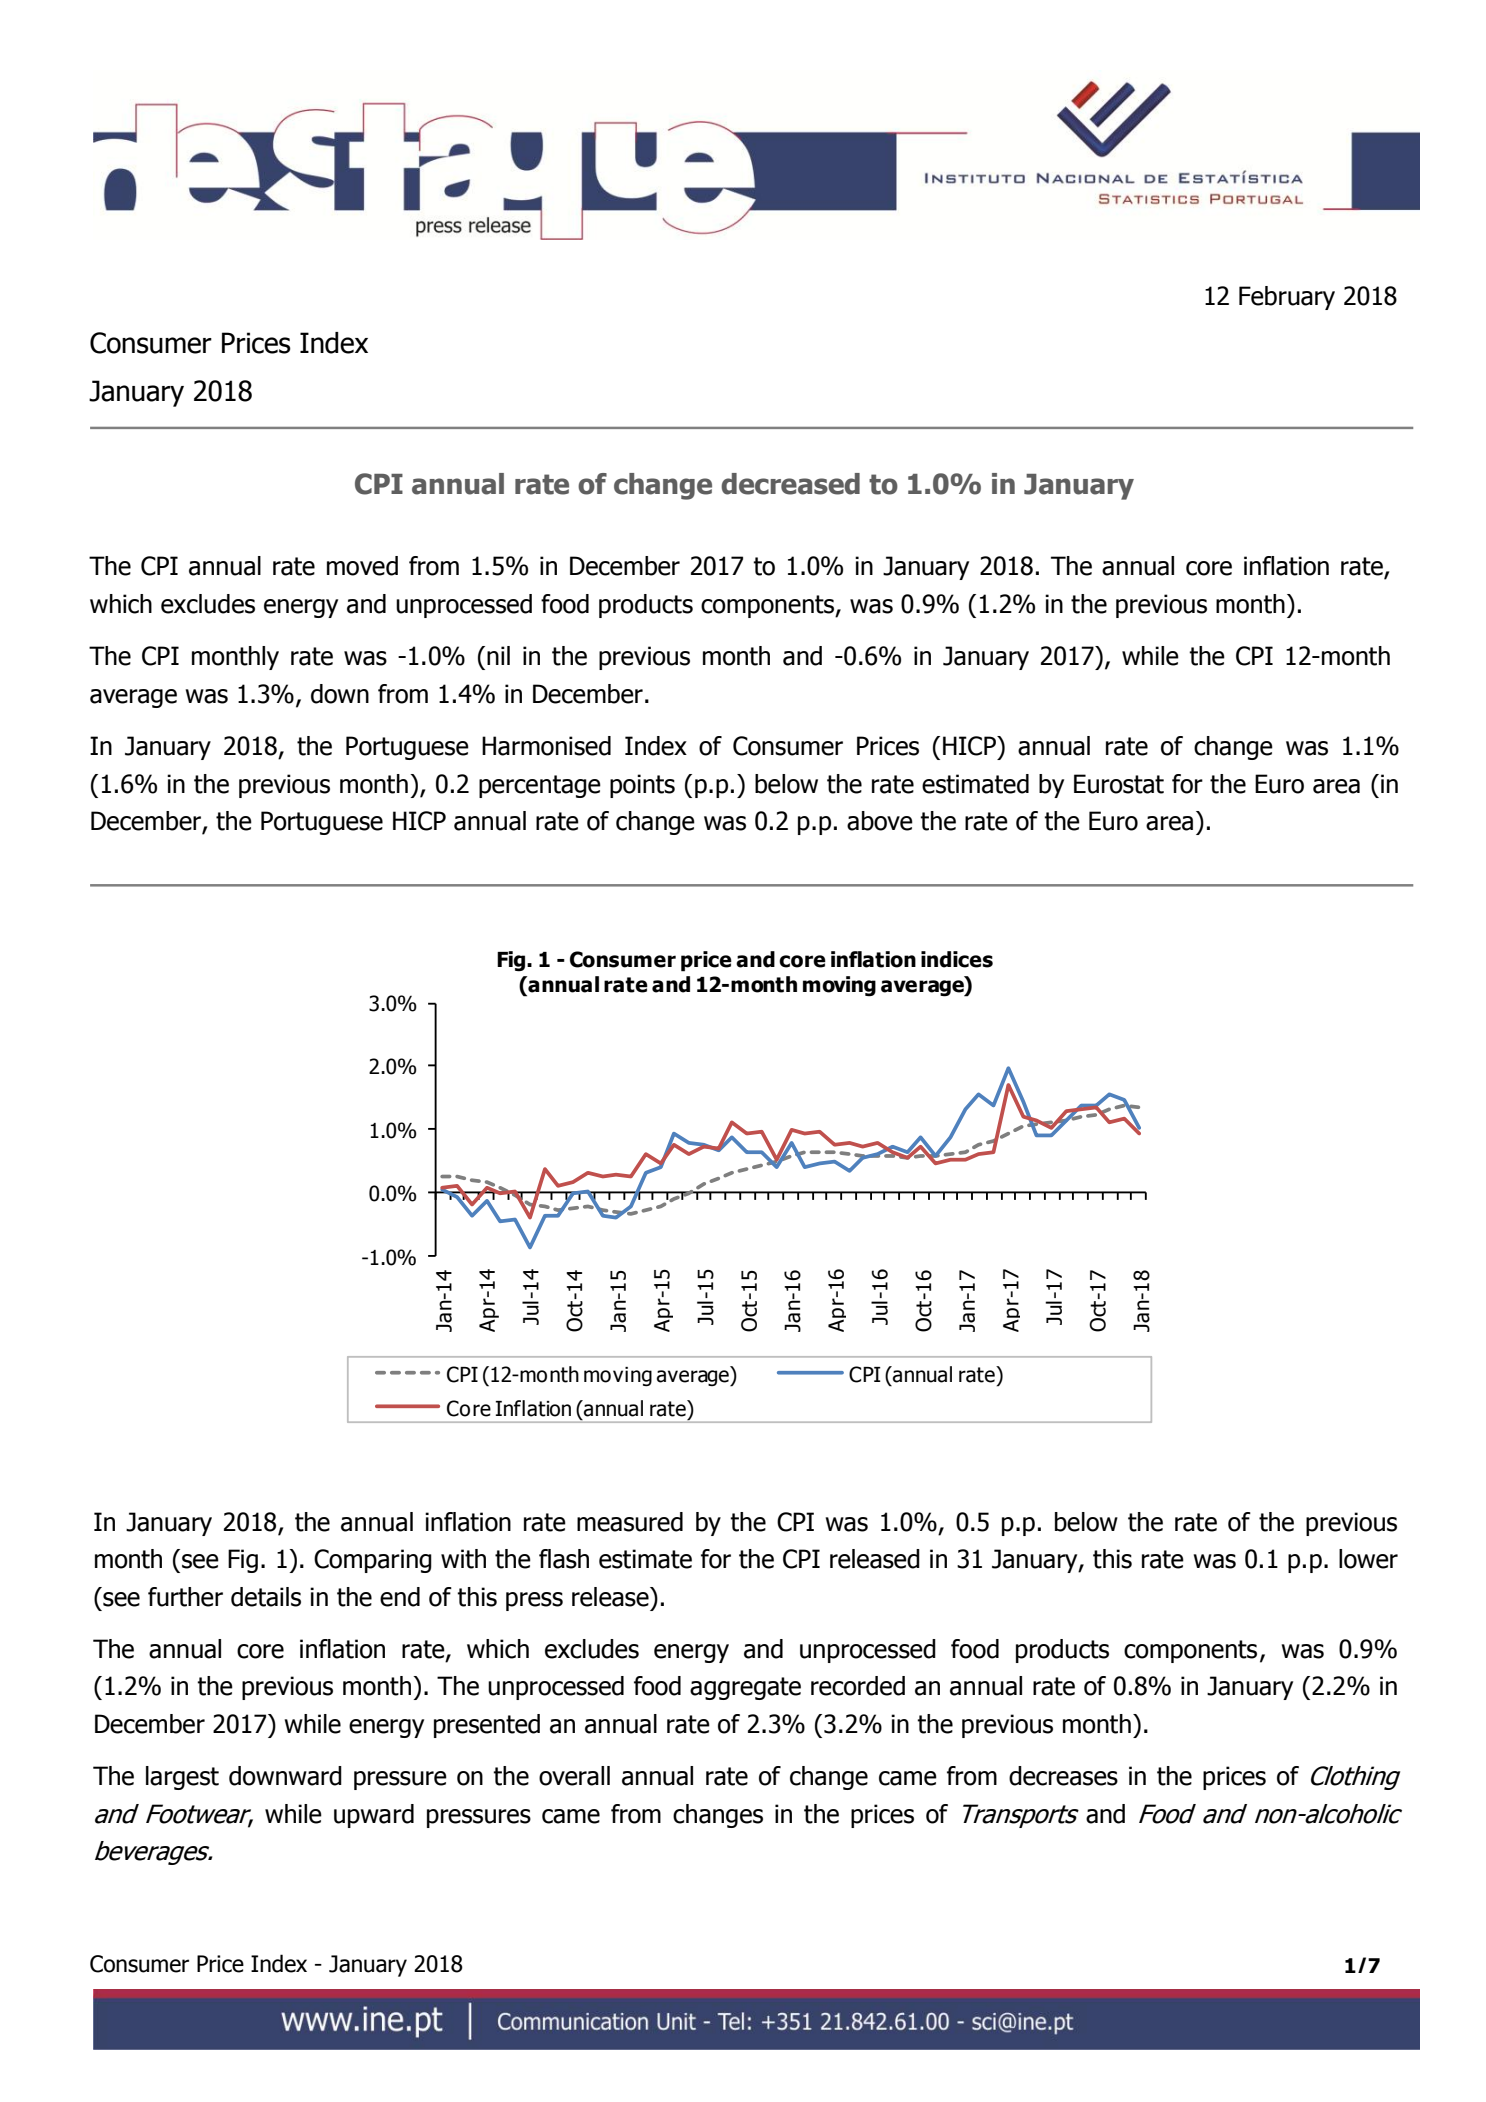 The height and width of the screenshot is (2102, 1486). I want to click on percentage, so click(540, 786).
